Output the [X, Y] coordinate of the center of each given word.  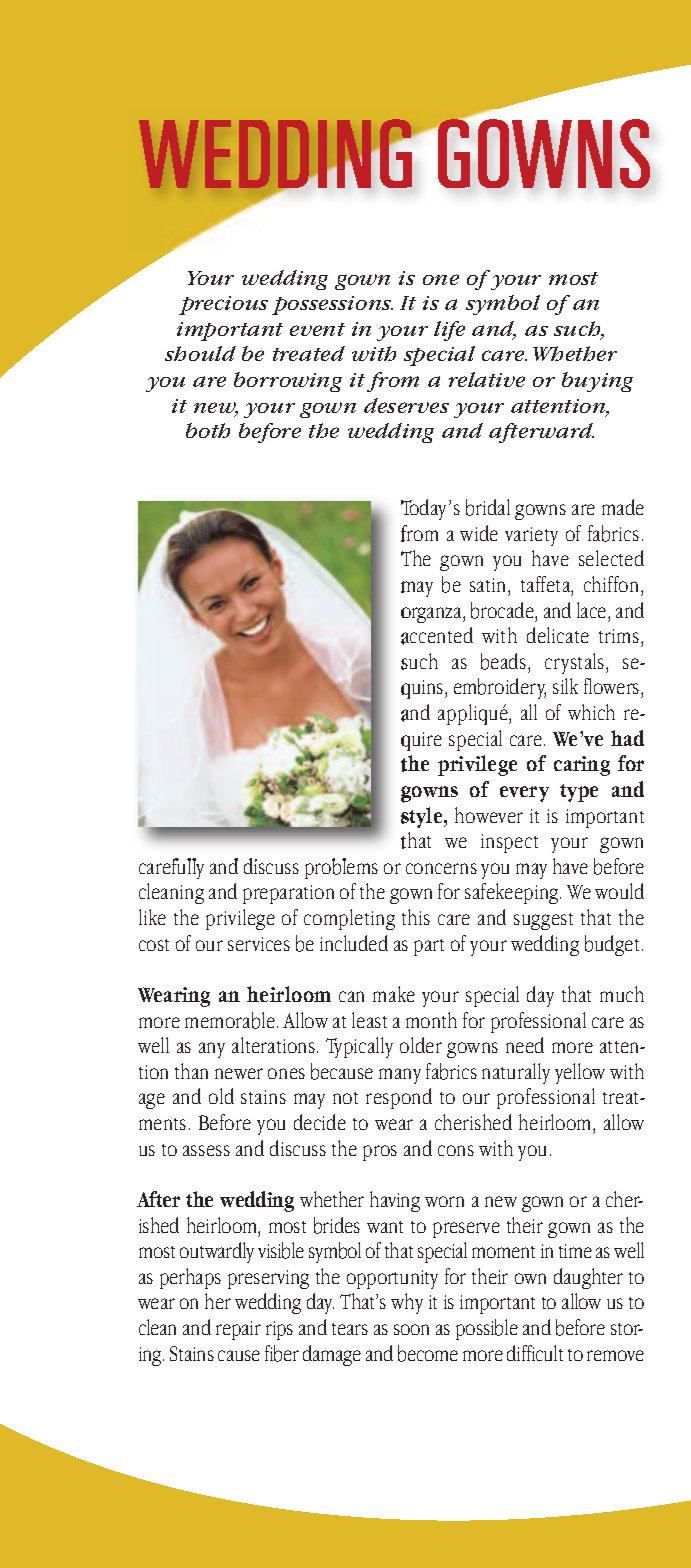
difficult [535, 1353]
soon [411, 1329]
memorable [230, 1020]
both [208, 430]
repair [238, 1330]
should [200, 353]
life [449, 331]
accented [437, 636]
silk [565, 686]
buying [597, 382]
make [394, 994]
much [622, 994]
